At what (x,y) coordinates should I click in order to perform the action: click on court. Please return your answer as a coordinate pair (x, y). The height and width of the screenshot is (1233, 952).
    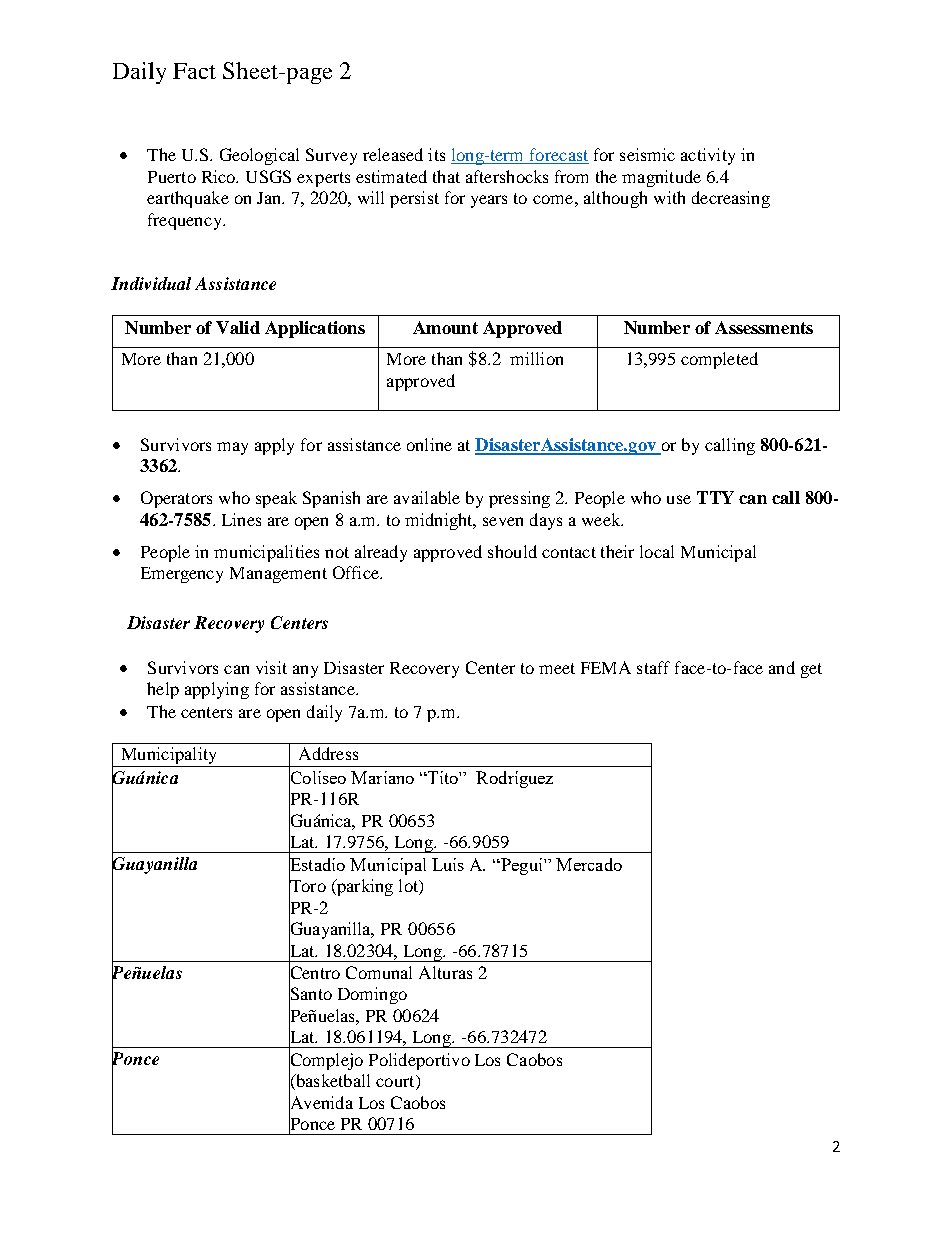
    Looking at the image, I should click on (396, 1082).
